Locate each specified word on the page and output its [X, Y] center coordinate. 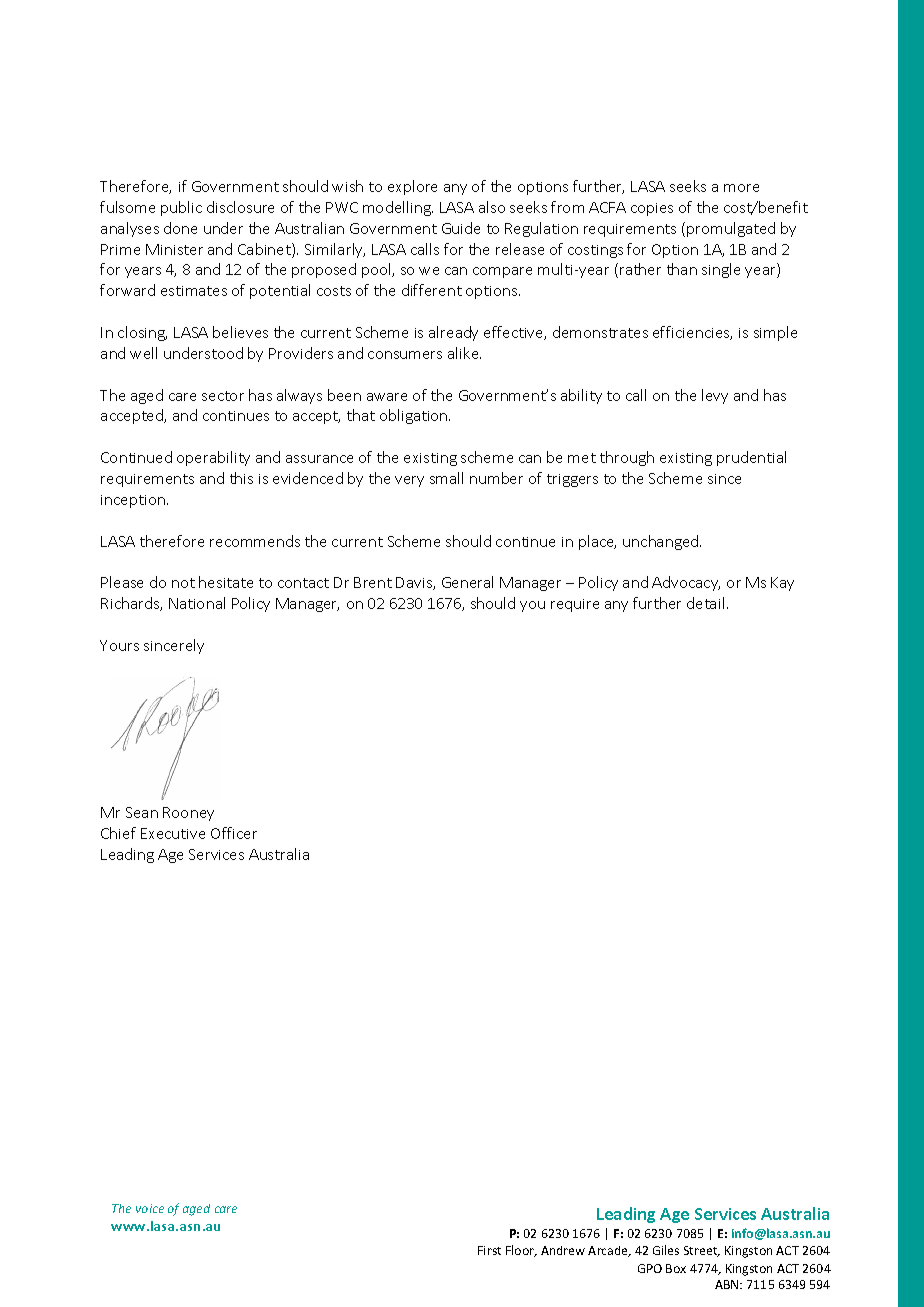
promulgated [731, 229]
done [180, 228]
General [467, 582]
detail [705, 603]
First [489, 1250]
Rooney [188, 814]
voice [150, 1208]
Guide [461, 228]
